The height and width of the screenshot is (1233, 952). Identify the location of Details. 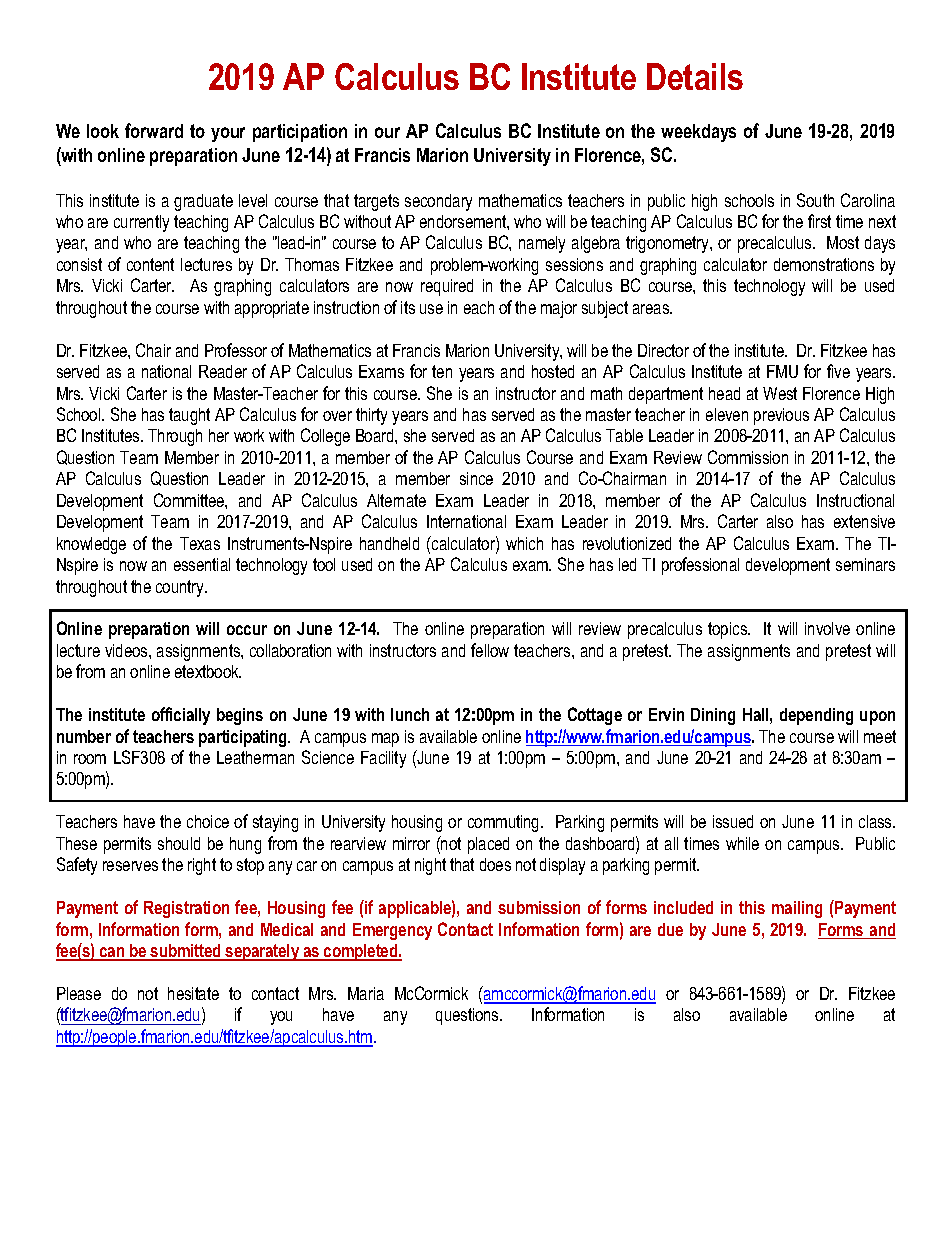
(695, 76).
